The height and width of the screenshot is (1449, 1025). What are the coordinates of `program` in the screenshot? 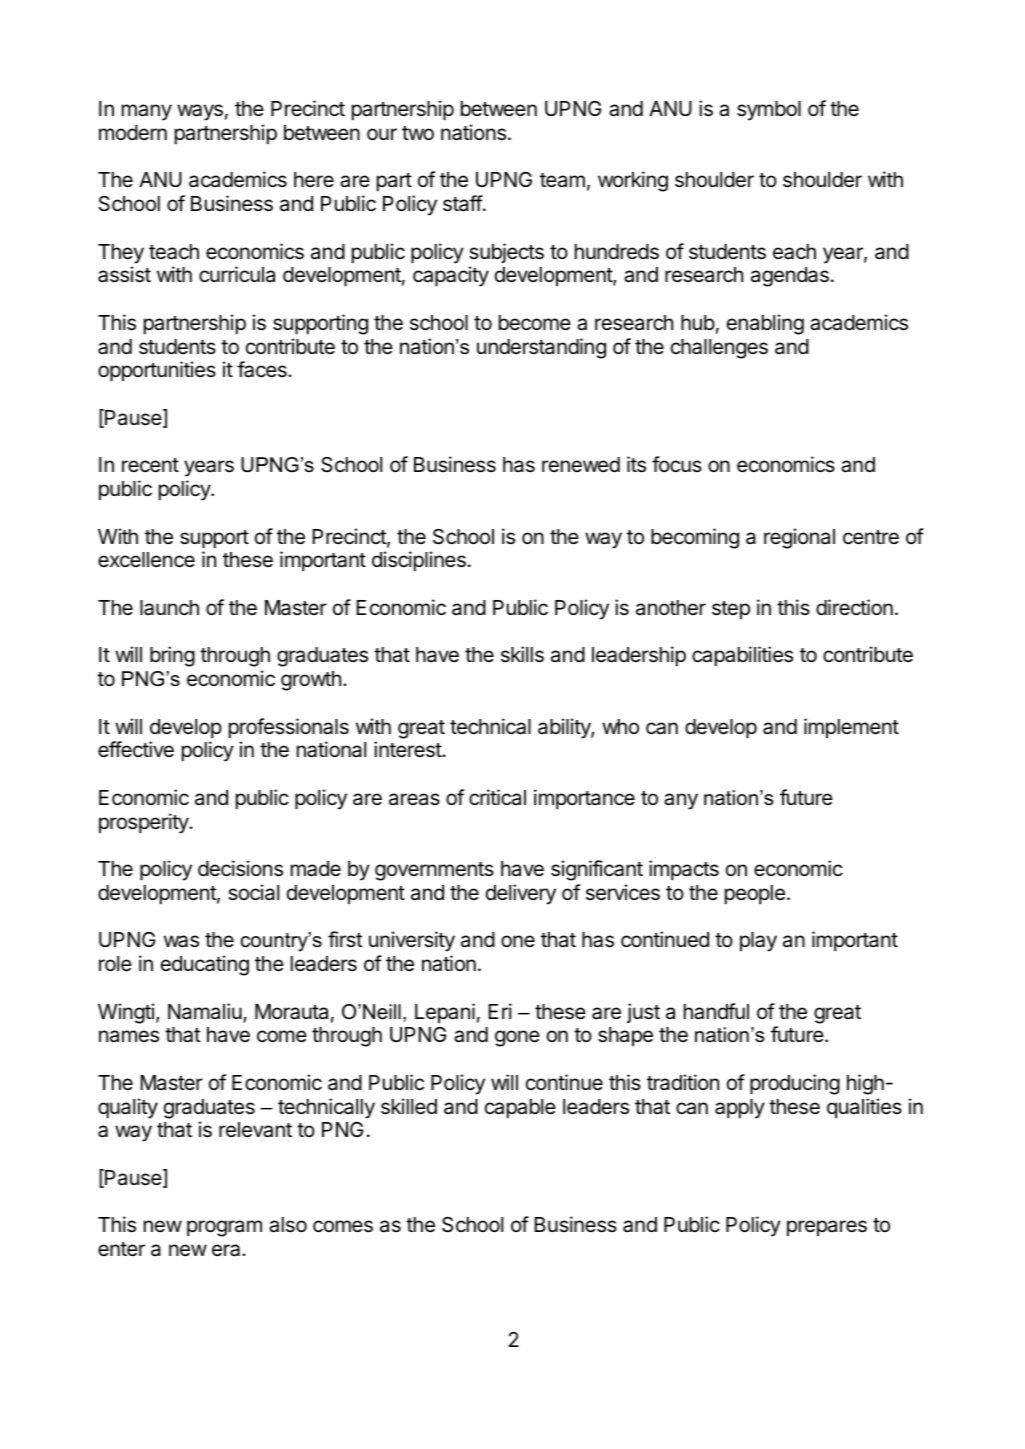 It's located at (224, 1228).
